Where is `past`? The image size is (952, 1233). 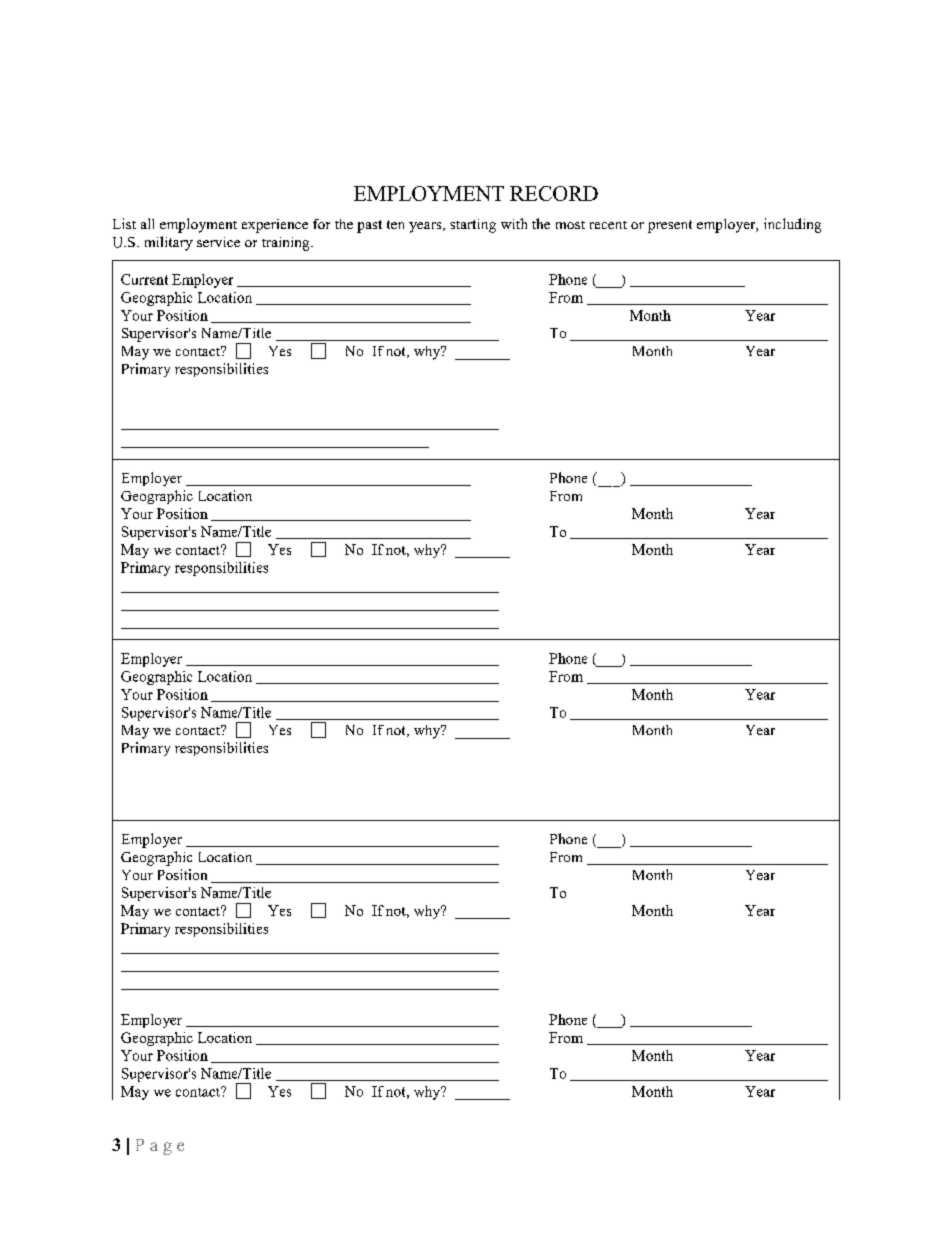
past is located at coordinates (369, 226).
